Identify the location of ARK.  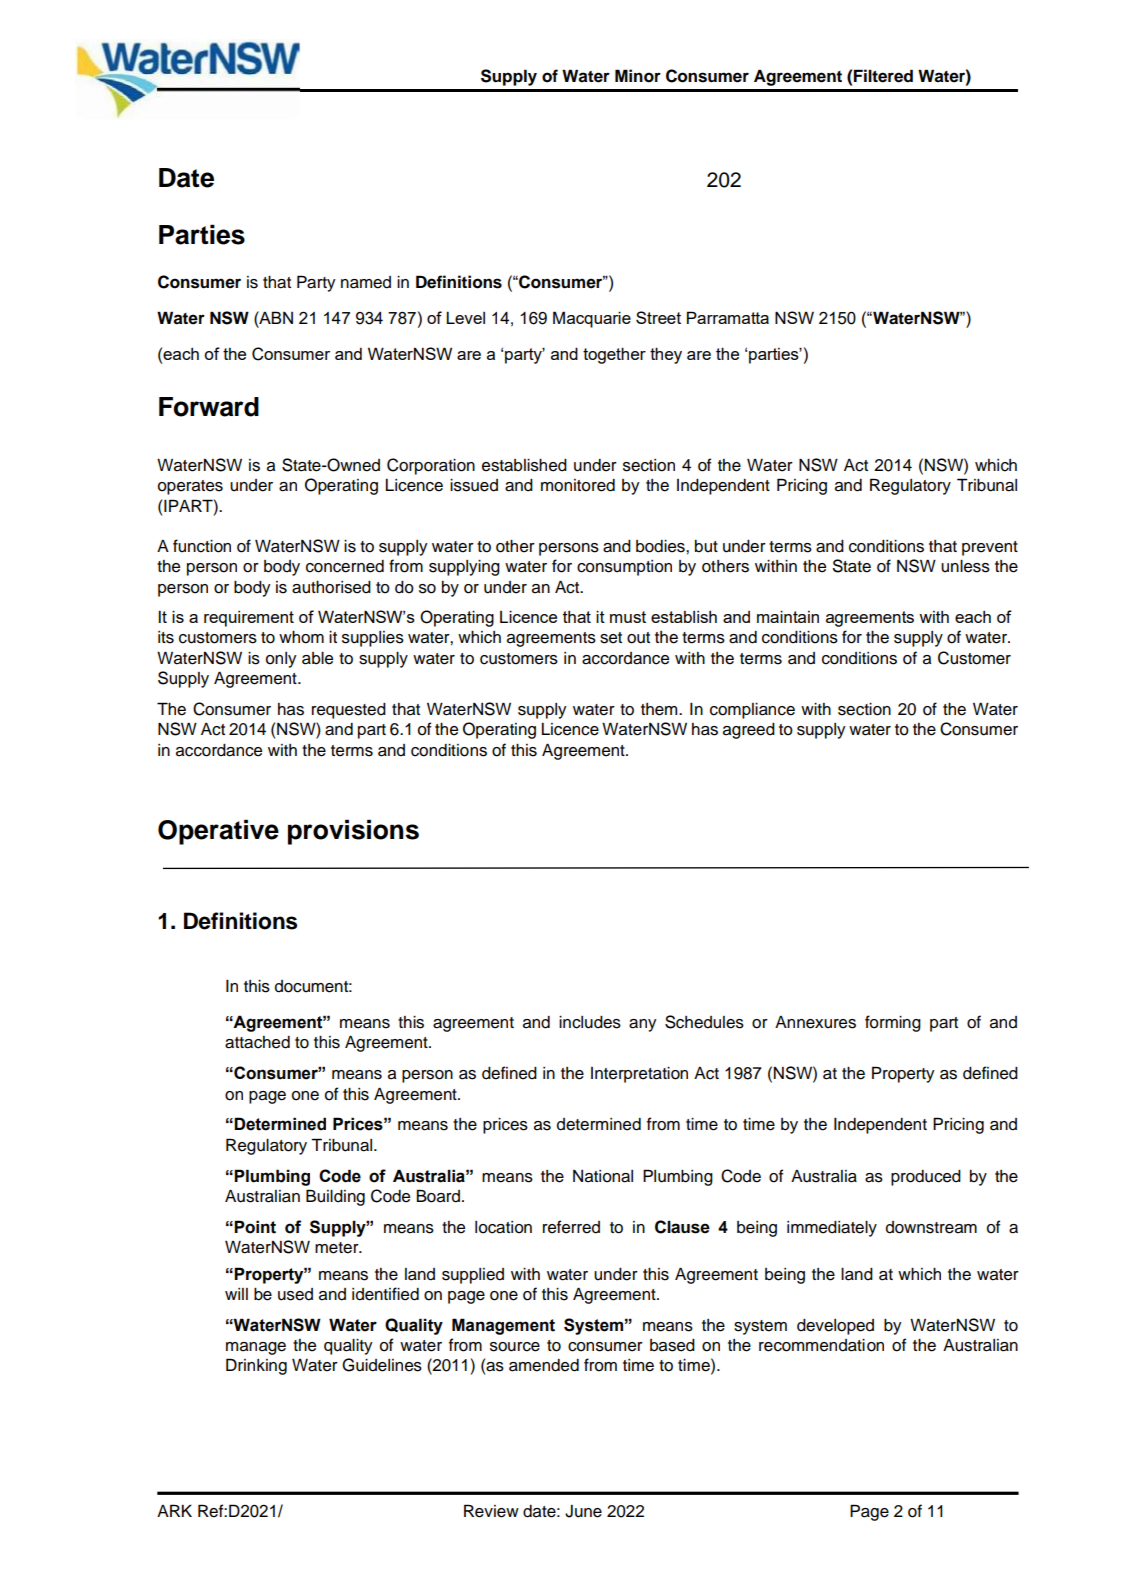
(174, 1510).
